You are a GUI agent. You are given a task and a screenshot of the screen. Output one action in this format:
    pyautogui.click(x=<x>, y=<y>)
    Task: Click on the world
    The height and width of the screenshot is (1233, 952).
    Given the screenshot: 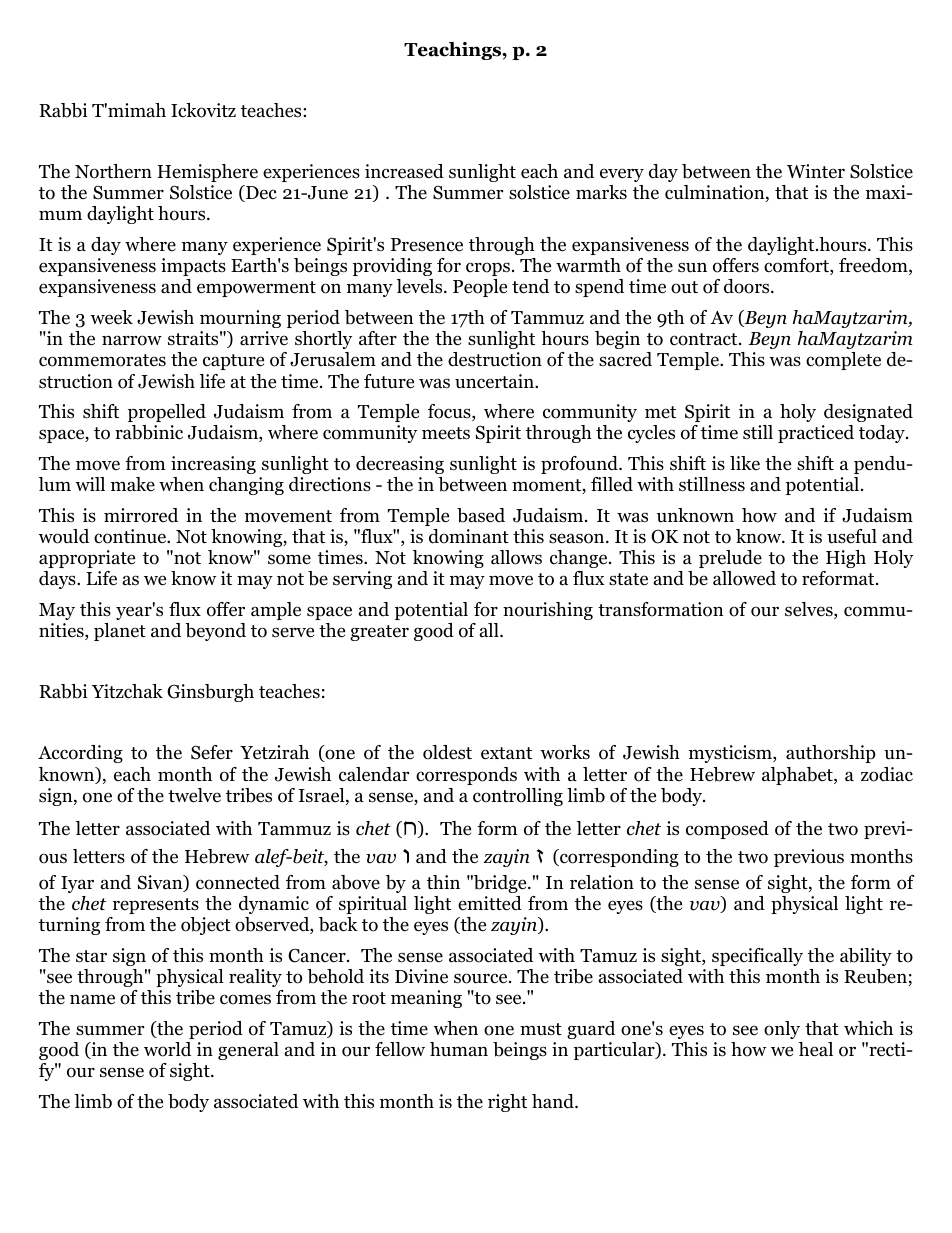 What is the action you would take?
    pyautogui.click(x=167, y=1049)
